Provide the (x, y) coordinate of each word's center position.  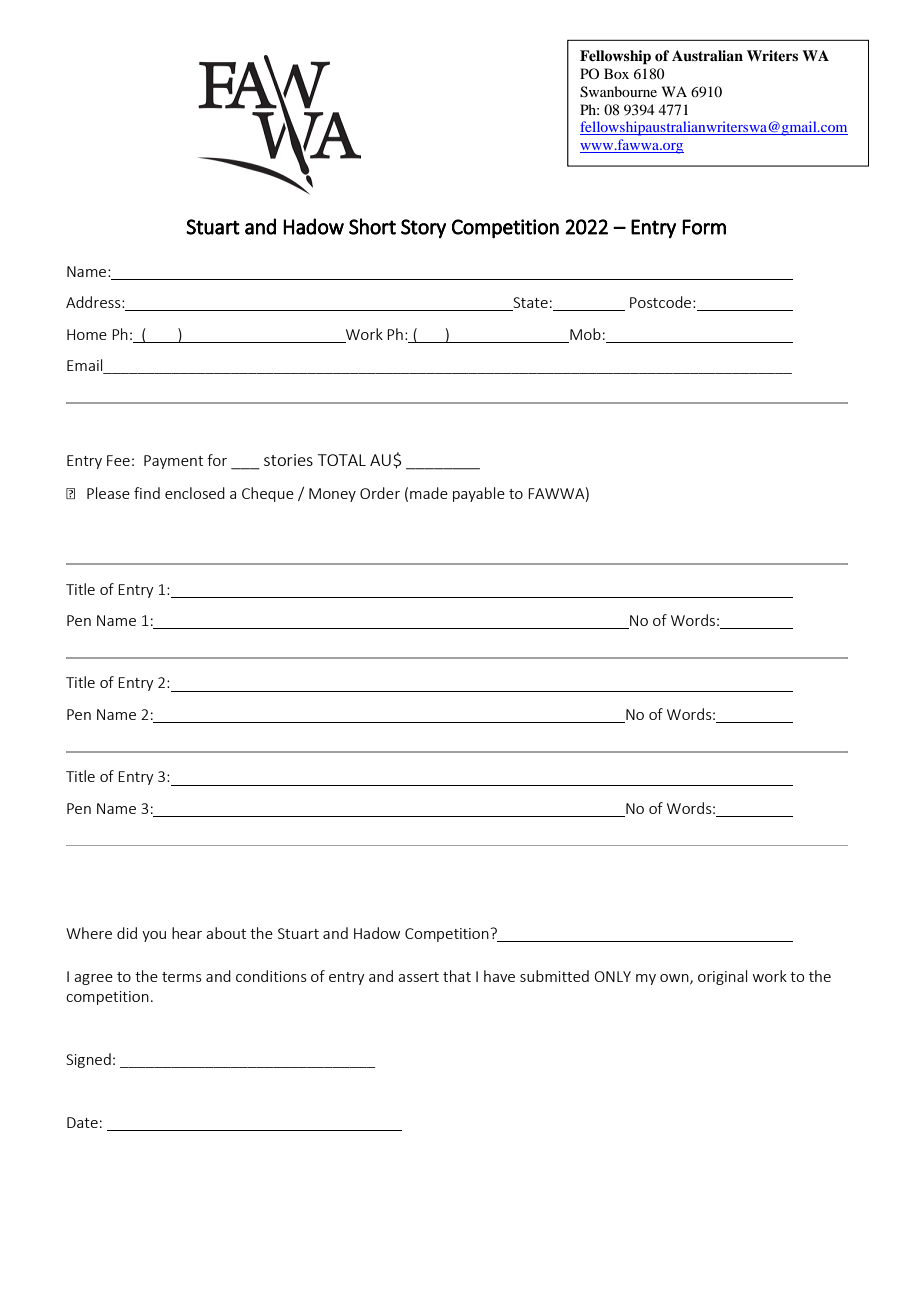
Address (94, 302)
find (147, 493)
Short (372, 226)
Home (87, 334)
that (457, 976)
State (529, 304)
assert (418, 977)
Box (616, 73)
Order (380, 493)
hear (187, 933)
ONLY (613, 976)
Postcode (662, 302)
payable (479, 494)
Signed (88, 1060)
